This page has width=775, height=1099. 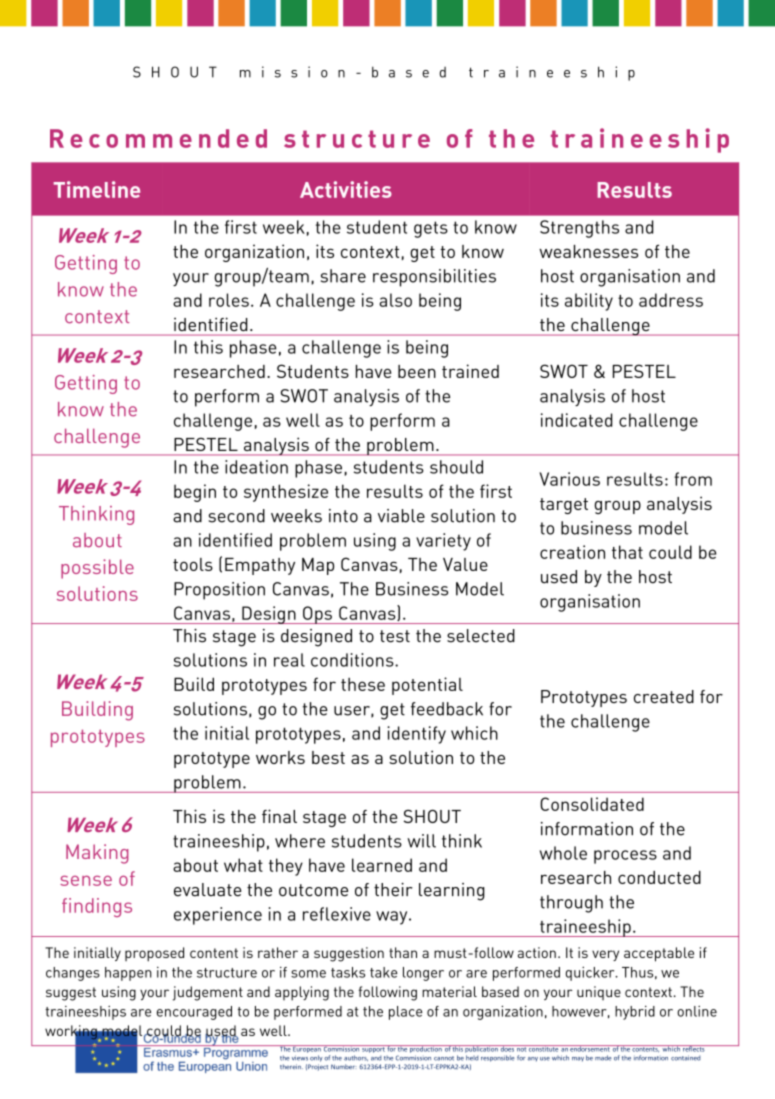 I want to click on created, so click(x=664, y=696).
